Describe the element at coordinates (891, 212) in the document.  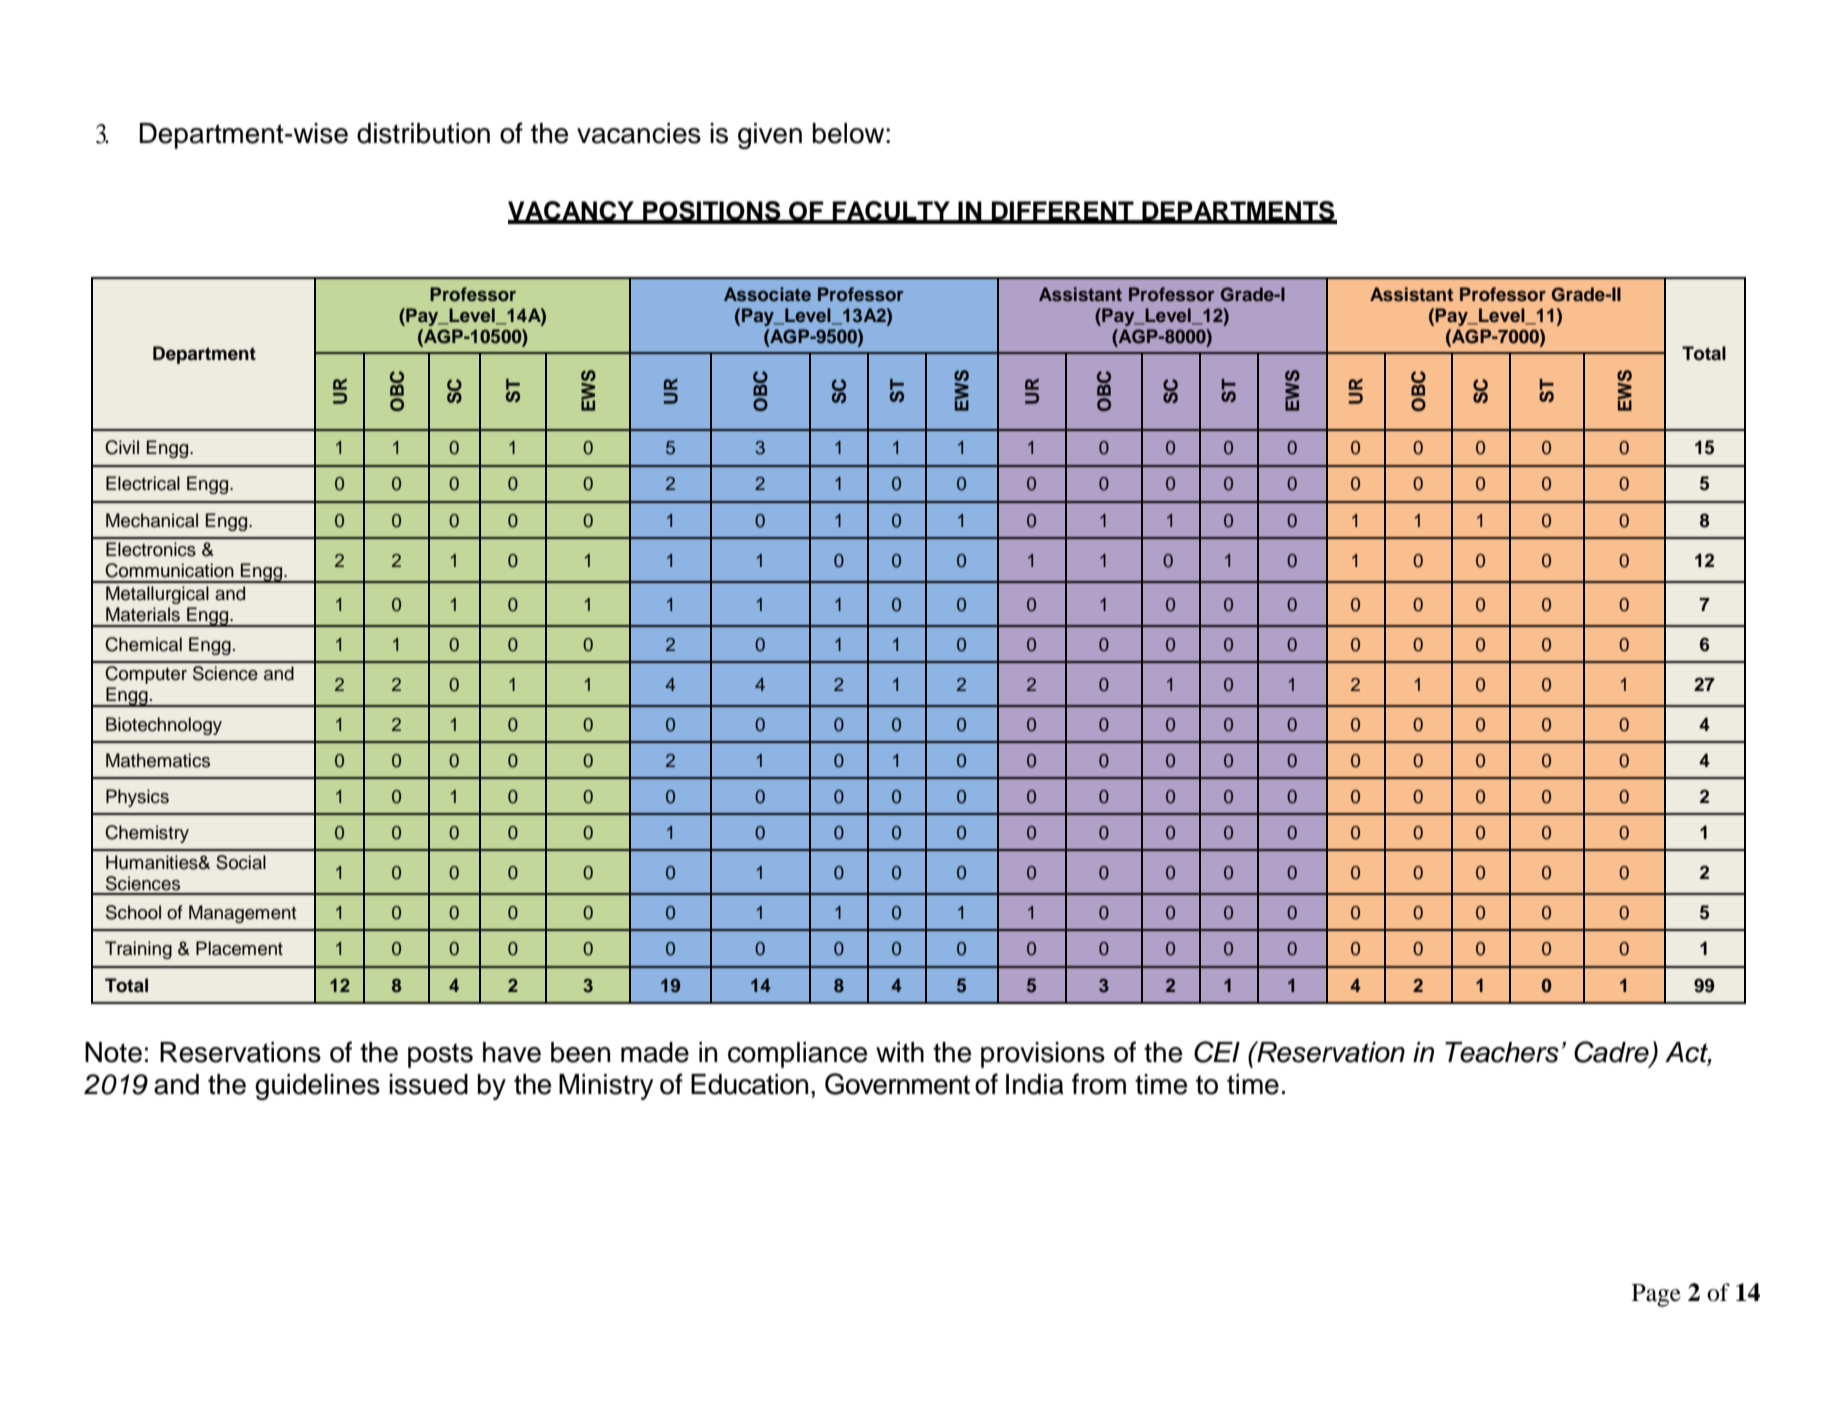
I see `FACULTY` at that location.
